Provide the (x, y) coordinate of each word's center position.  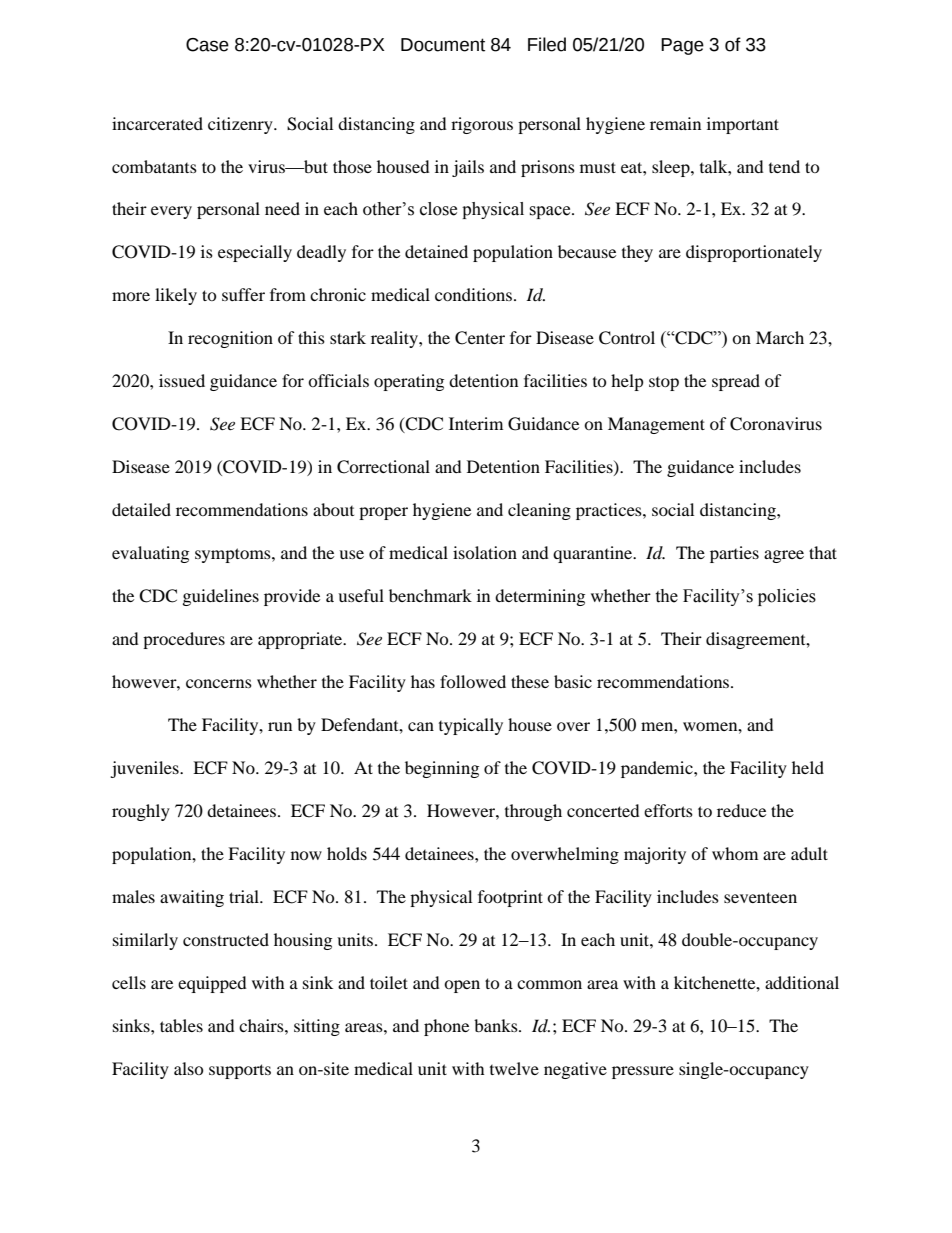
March (780, 337)
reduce (741, 810)
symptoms (234, 555)
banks (497, 1025)
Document (443, 45)
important (743, 125)
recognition (230, 339)
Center (480, 338)
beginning (442, 769)
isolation (485, 552)
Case (207, 45)
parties (734, 554)
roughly (141, 812)
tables (181, 1025)
